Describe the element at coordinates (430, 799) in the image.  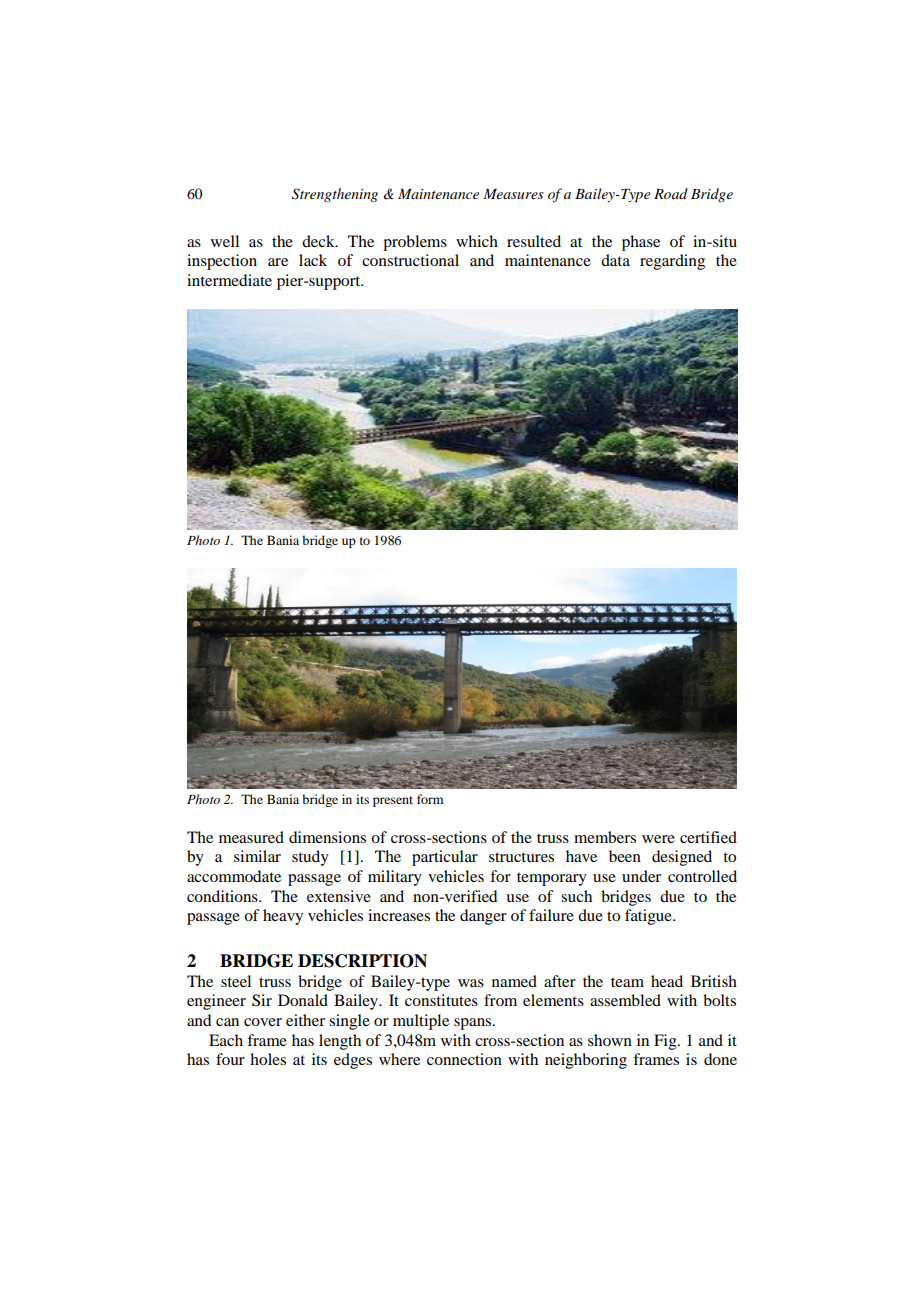
I see `form` at that location.
